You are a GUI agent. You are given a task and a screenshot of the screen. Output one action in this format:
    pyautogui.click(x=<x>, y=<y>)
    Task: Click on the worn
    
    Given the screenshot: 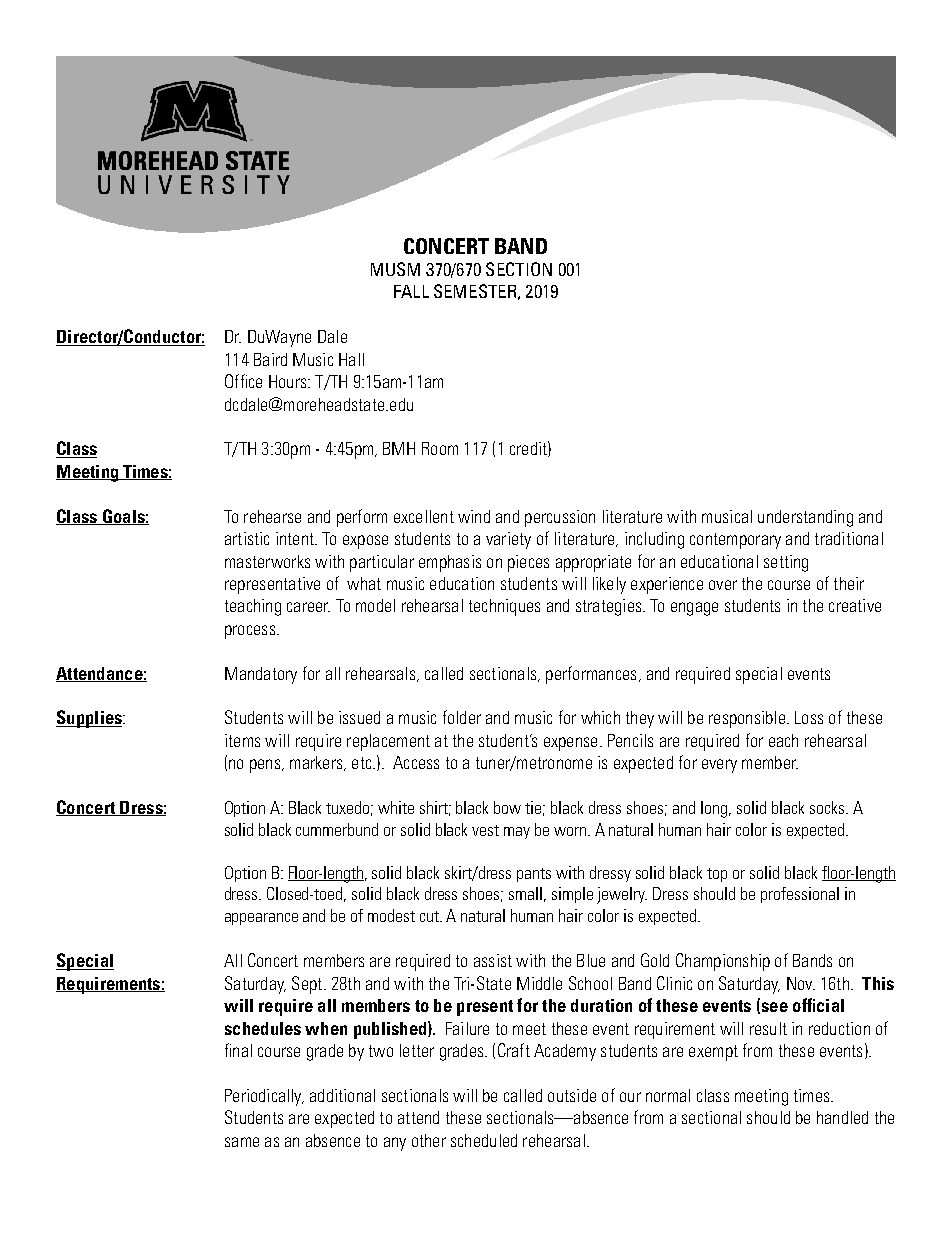 What is the action you would take?
    pyautogui.click(x=571, y=831)
